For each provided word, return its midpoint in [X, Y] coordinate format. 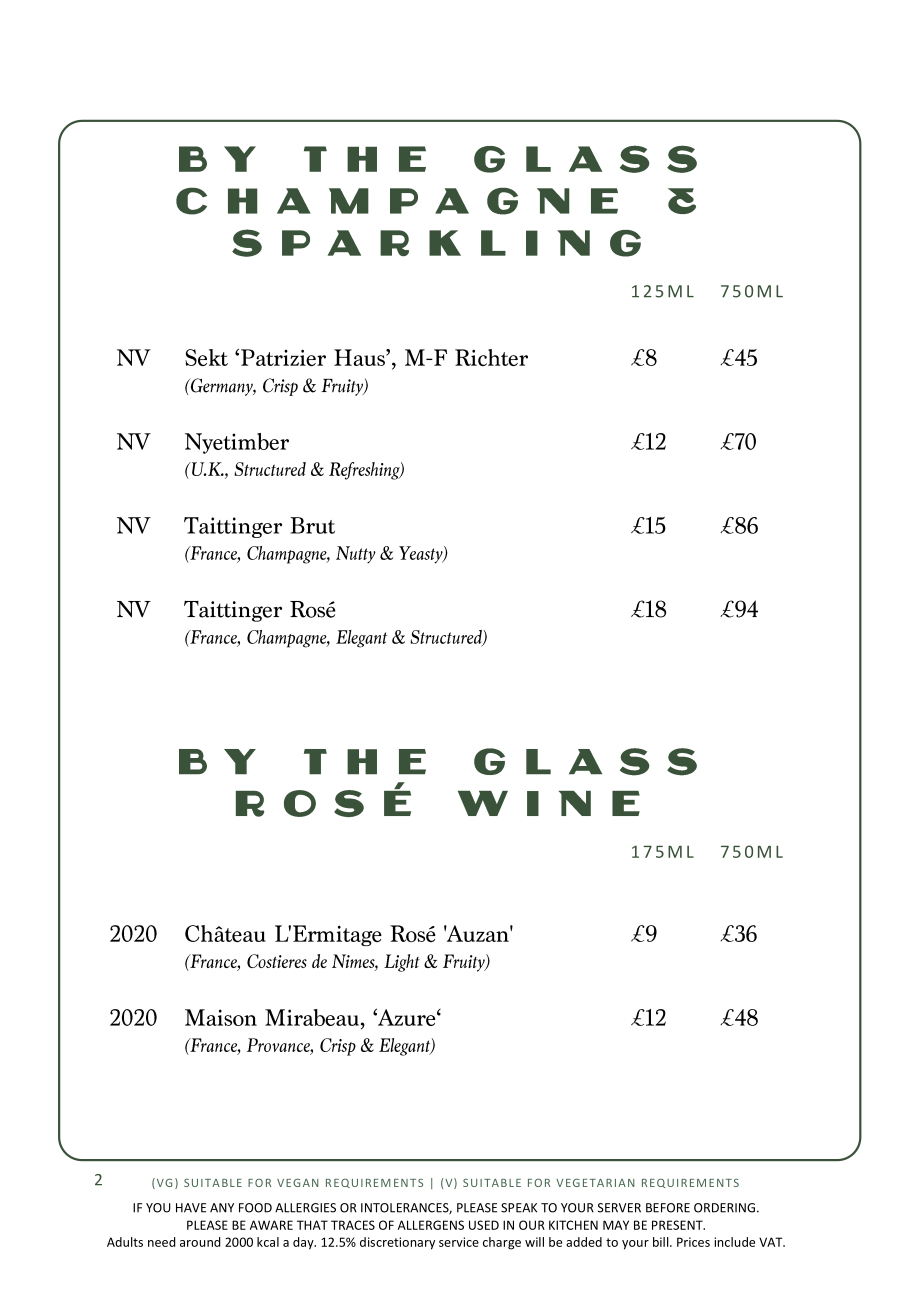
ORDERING [724, 1208]
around [200, 1242]
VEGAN [298, 1182]
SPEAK [519, 1208]
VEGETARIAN [595, 1182]
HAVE [191, 1208]
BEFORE [668, 1208]
